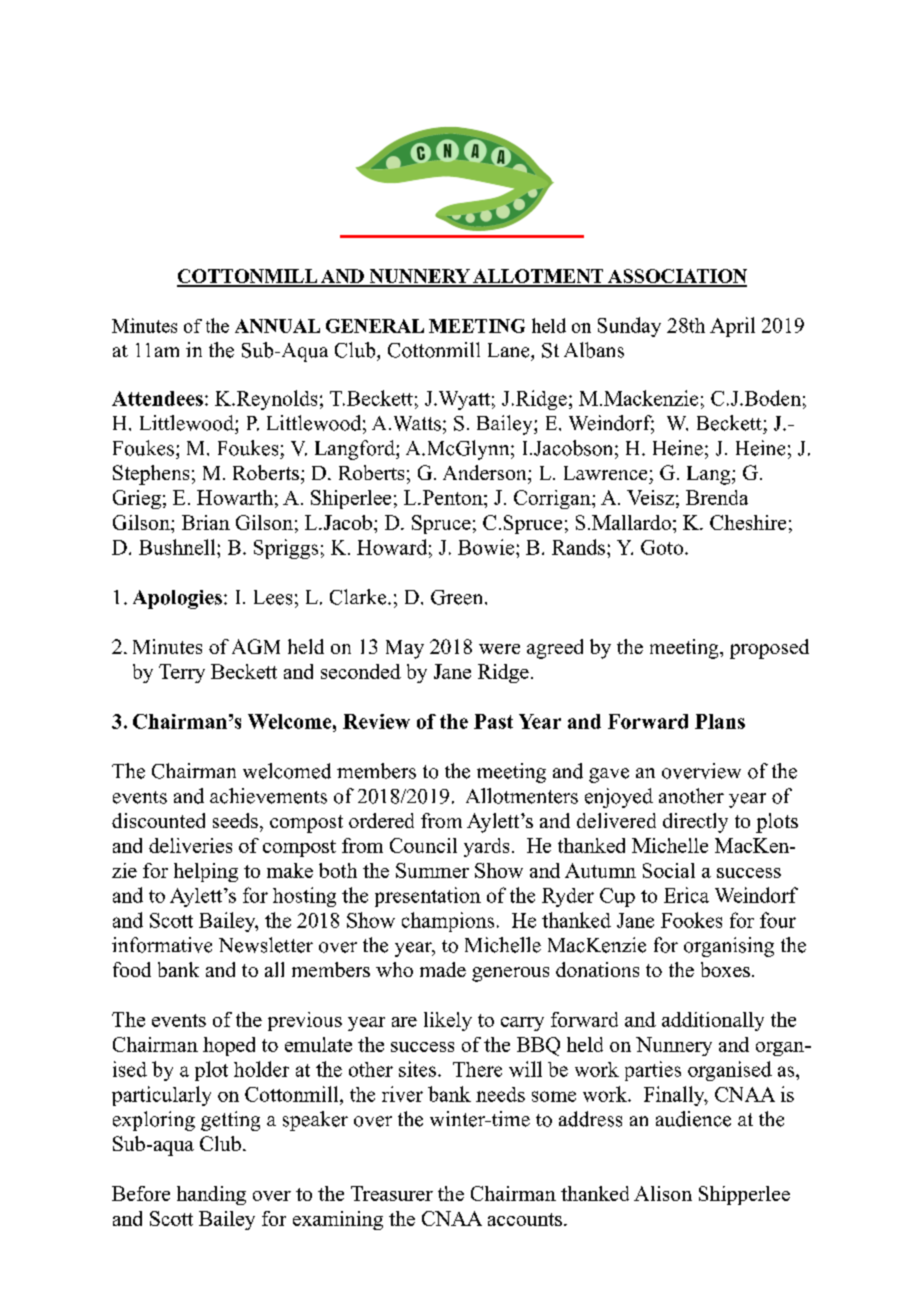 Image resolution: width=924 pixels, height=1308 pixels. What do you see at coordinates (732, 327) in the screenshot?
I see `April` at bounding box center [732, 327].
